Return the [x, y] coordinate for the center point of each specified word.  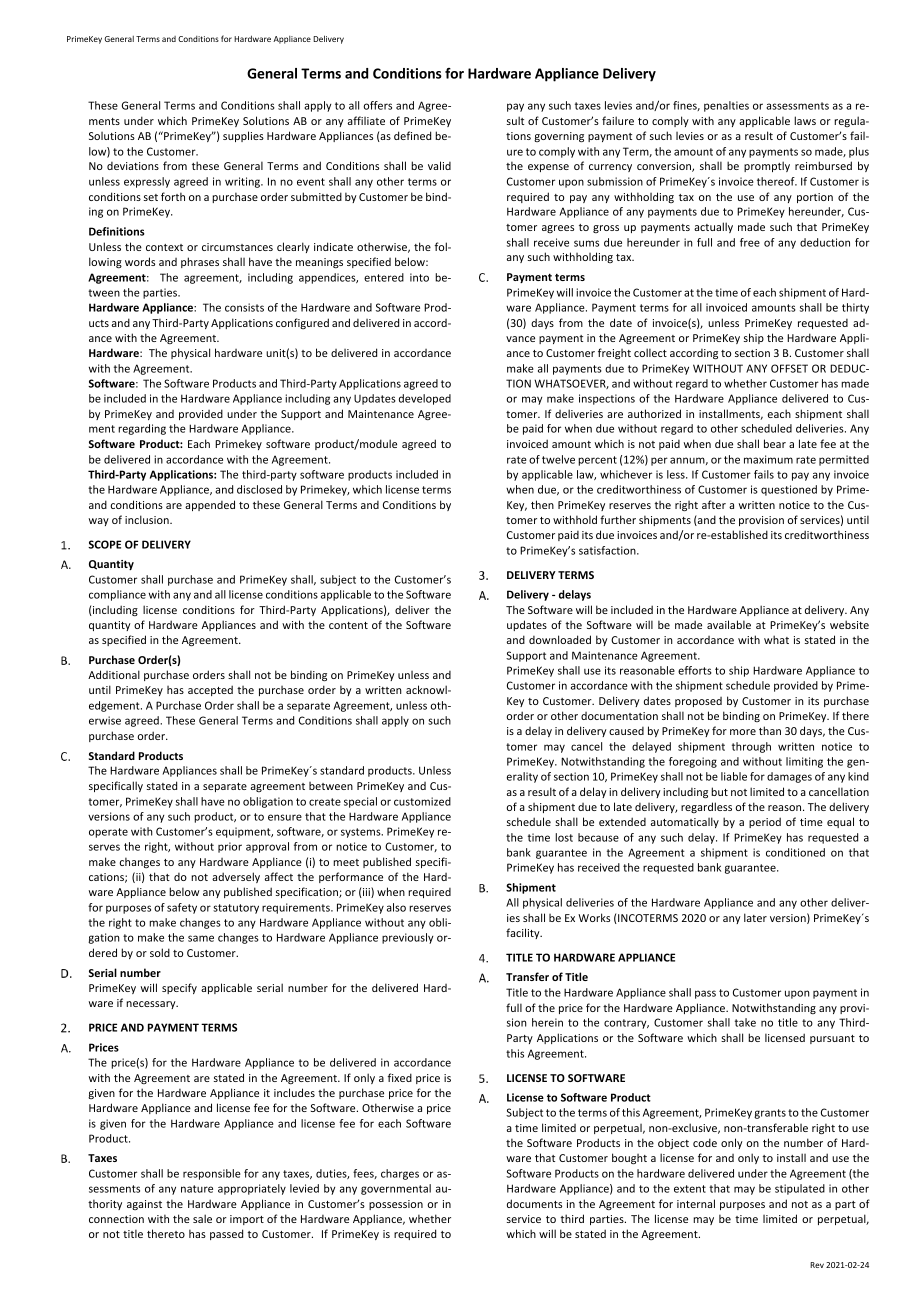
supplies [243, 136]
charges [400, 1174]
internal [696, 1203]
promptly [767, 166]
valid [439, 165]
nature [197, 1189]
